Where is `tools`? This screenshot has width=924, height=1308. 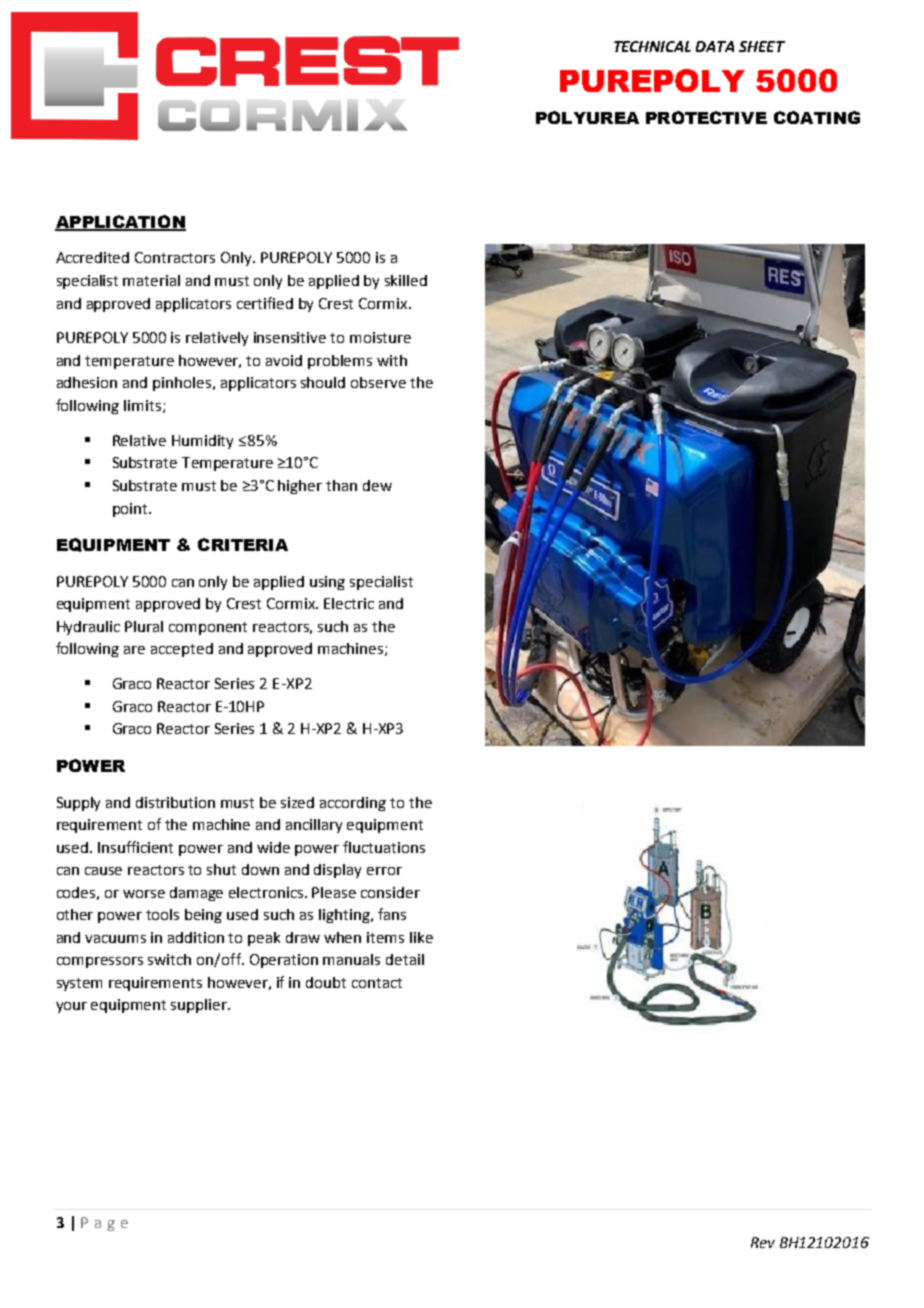
tools is located at coordinates (162, 914).
